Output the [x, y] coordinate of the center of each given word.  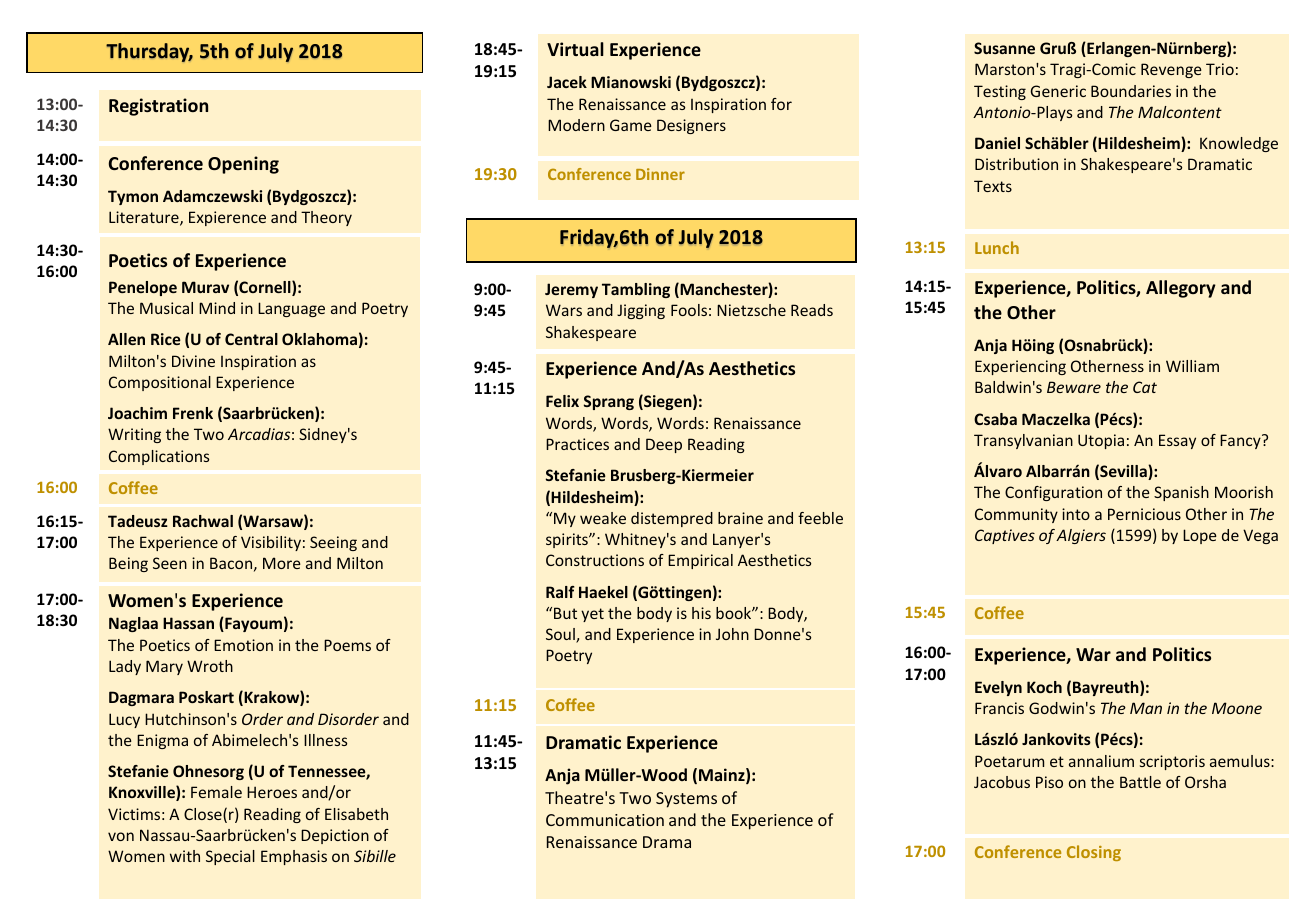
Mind [217, 308]
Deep [664, 445]
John [732, 634]
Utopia [1101, 441]
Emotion [243, 645]
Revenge [1171, 70]
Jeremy [571, 290]
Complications [159, 457]
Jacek [567, 82]
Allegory [1181, 289]
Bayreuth [1107, 688]
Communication [605, 820]
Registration [158, 107]
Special [230, 857]
